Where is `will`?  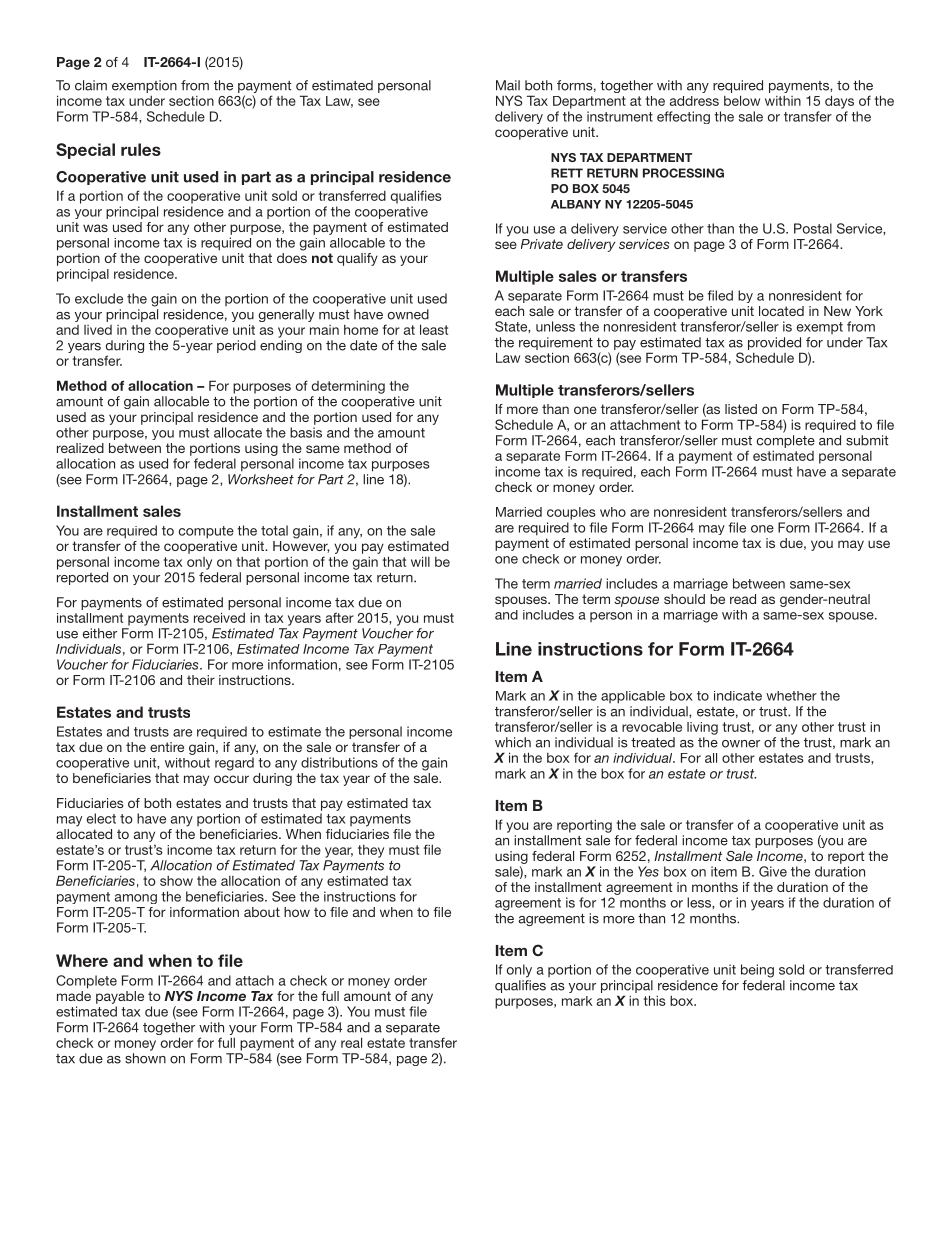 will is located at coordinates (420, 561).
